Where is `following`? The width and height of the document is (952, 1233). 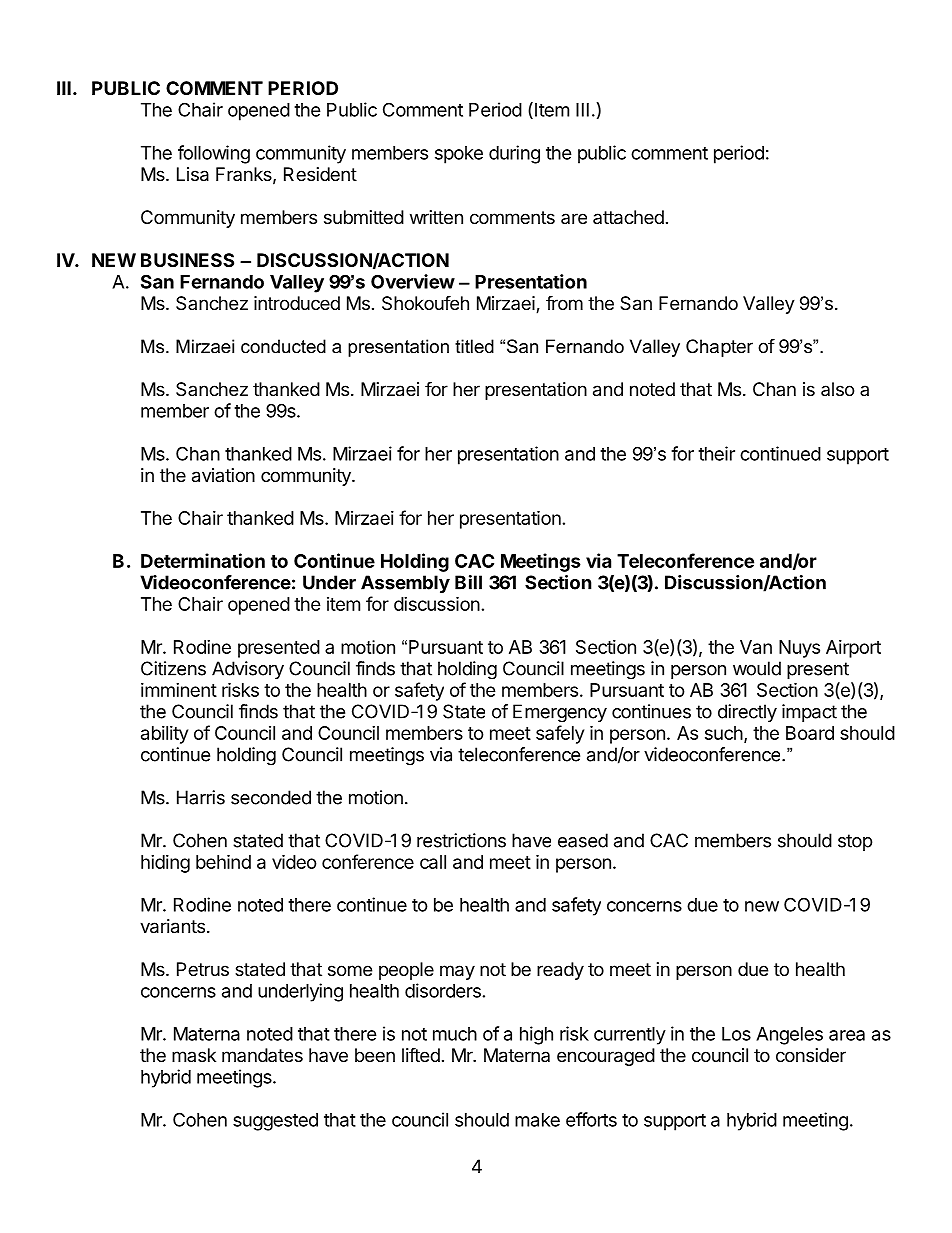
following is located at coordinates (214, 154).
